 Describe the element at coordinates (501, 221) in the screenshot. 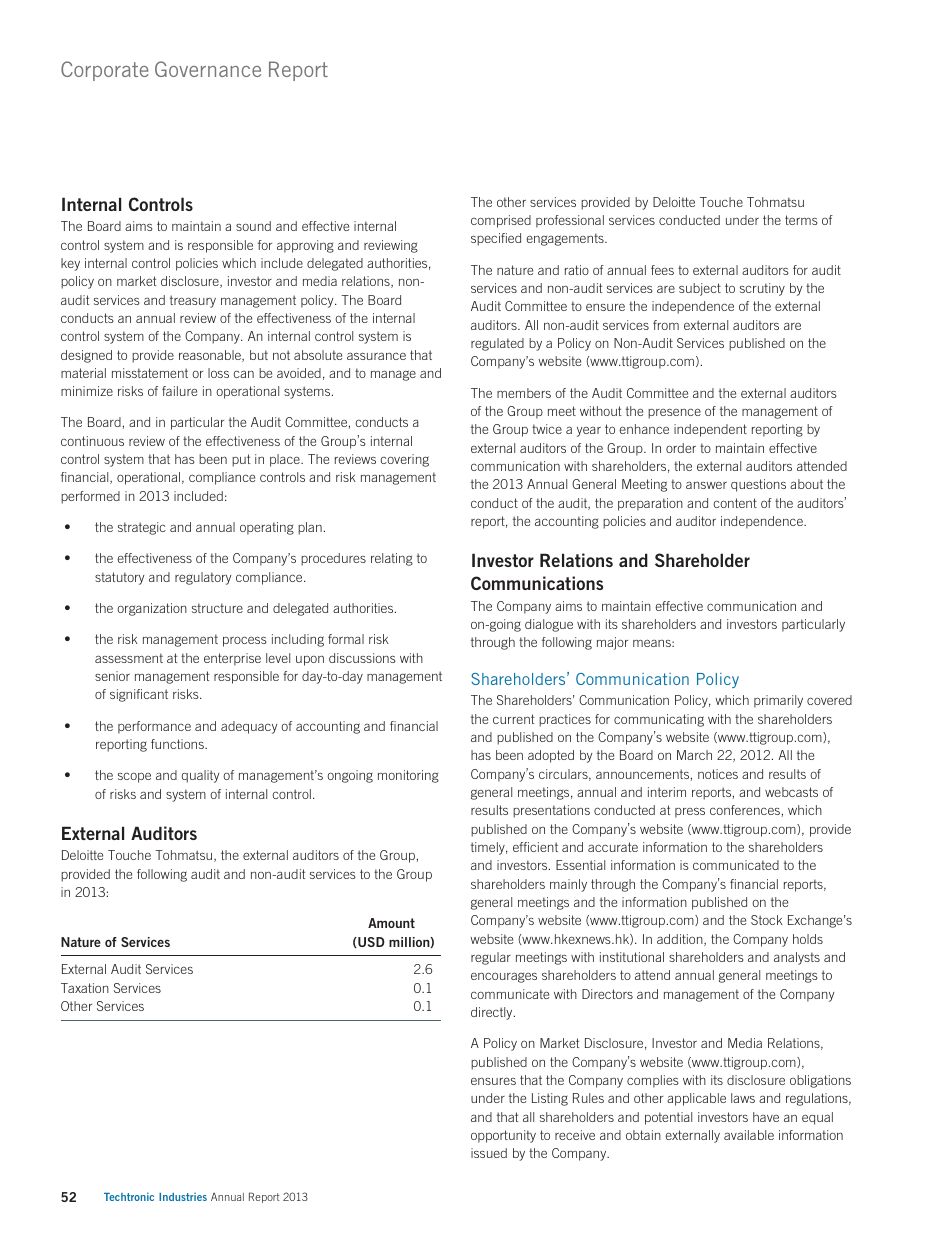

I see `comprised` at that location.
